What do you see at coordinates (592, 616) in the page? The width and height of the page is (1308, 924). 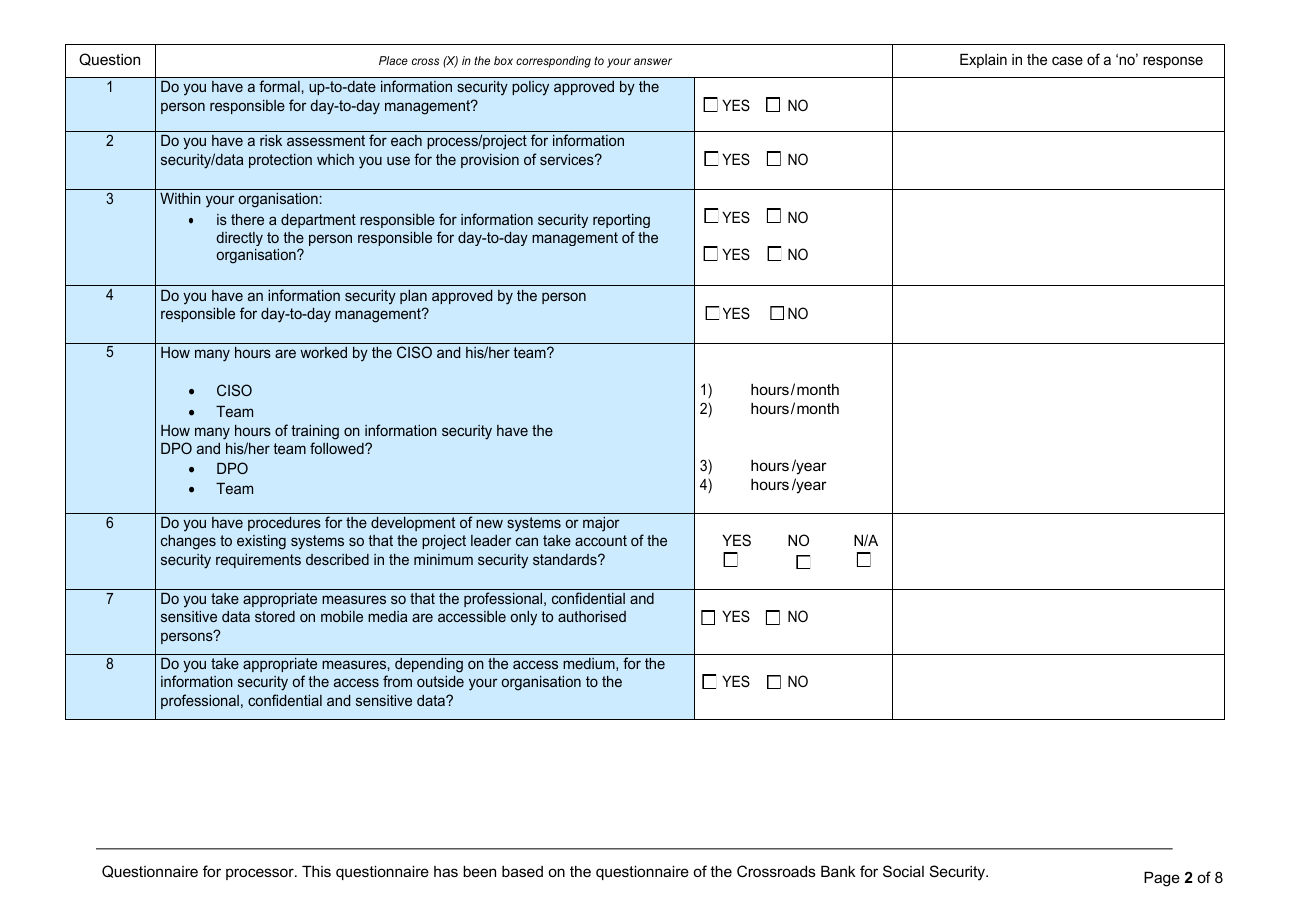 I see `authorised` at bounding box center [592, 616].
